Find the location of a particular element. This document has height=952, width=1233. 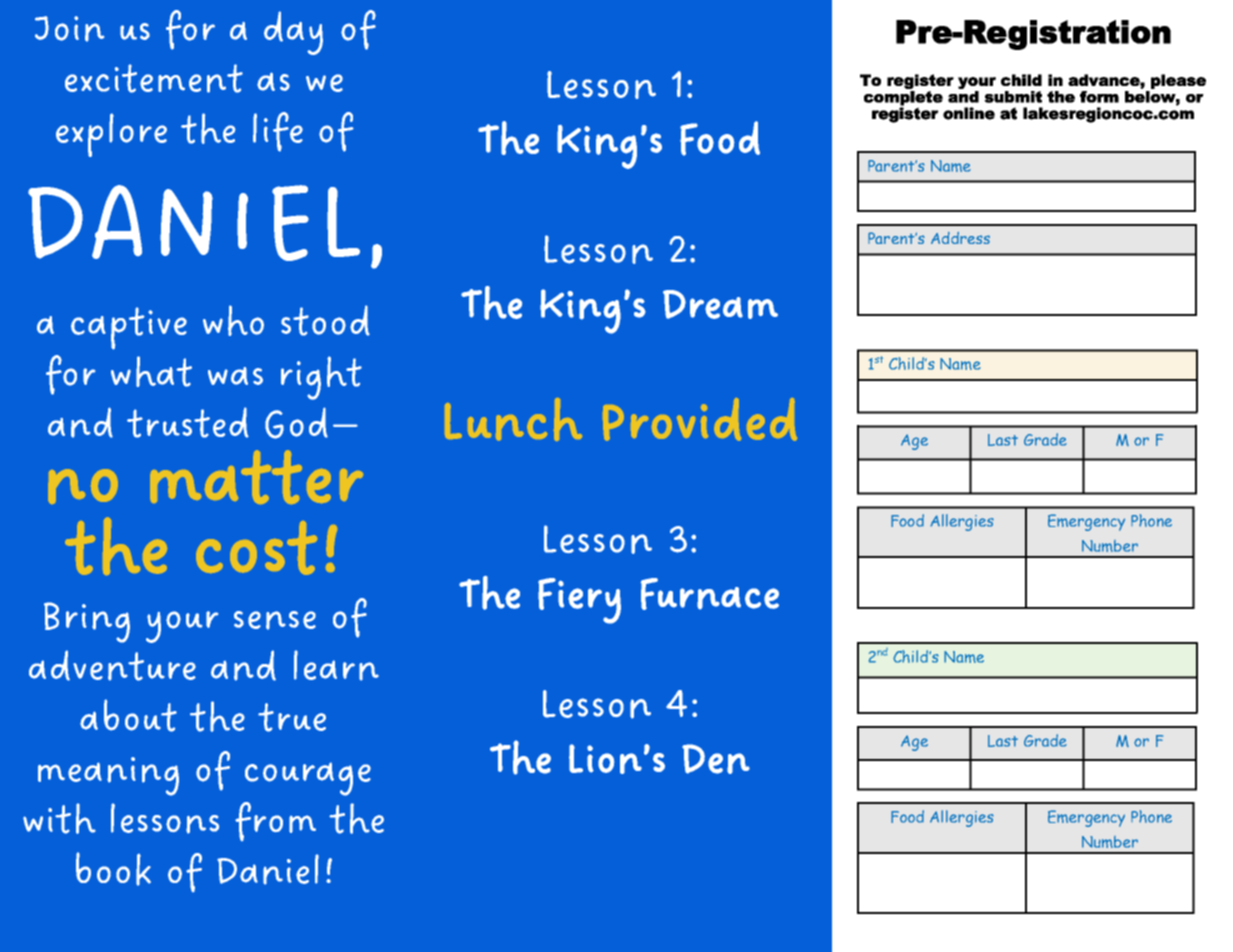

from is located at coordinates (275, 821).
